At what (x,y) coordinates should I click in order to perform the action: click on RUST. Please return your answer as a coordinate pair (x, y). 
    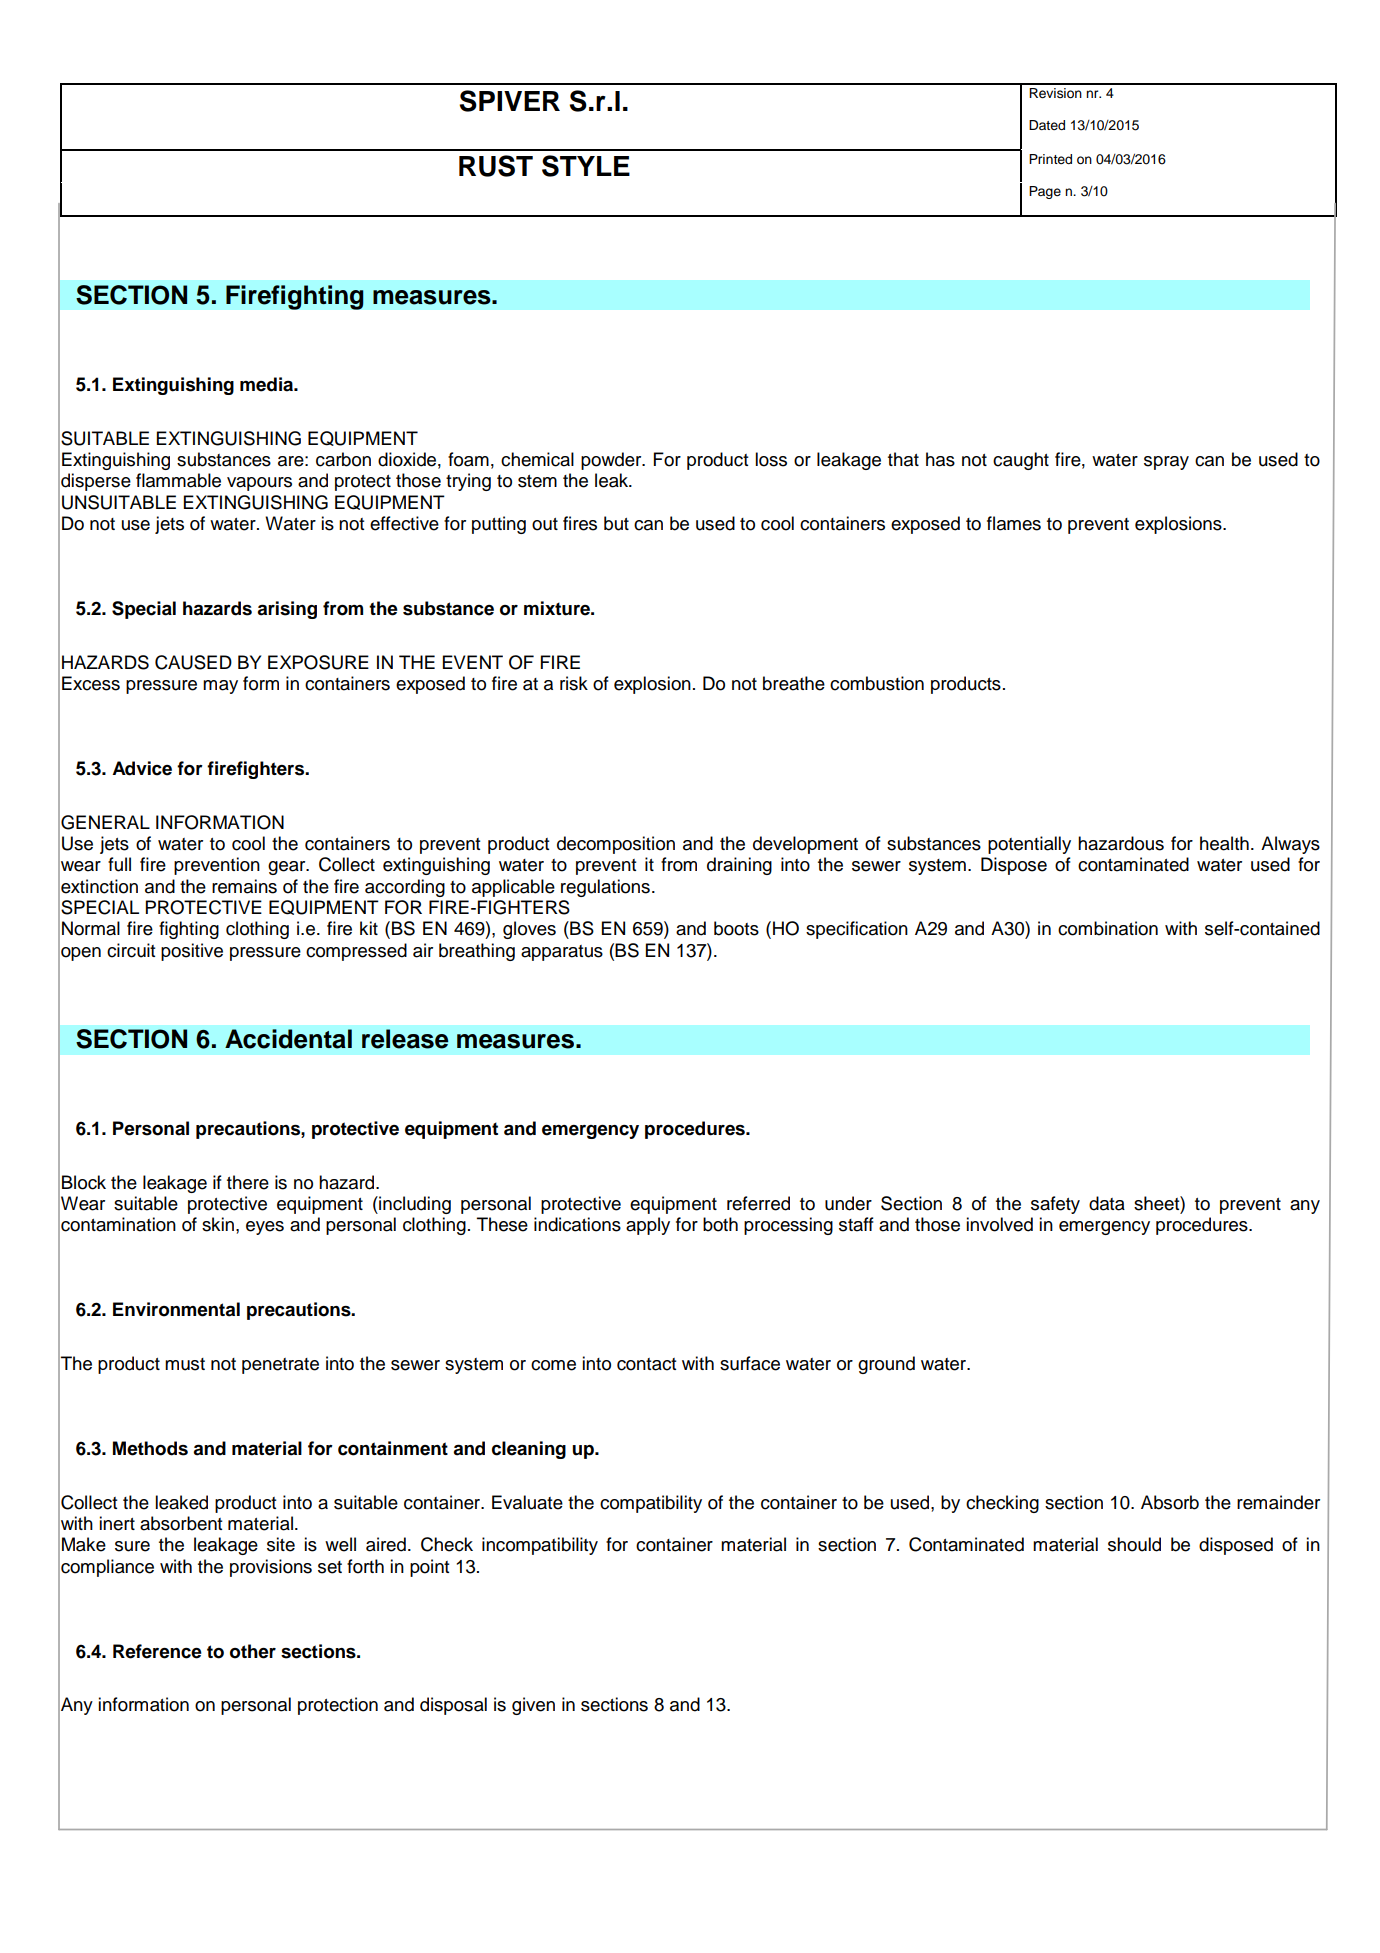
    Looking at the image, I should click on (496, 166).
